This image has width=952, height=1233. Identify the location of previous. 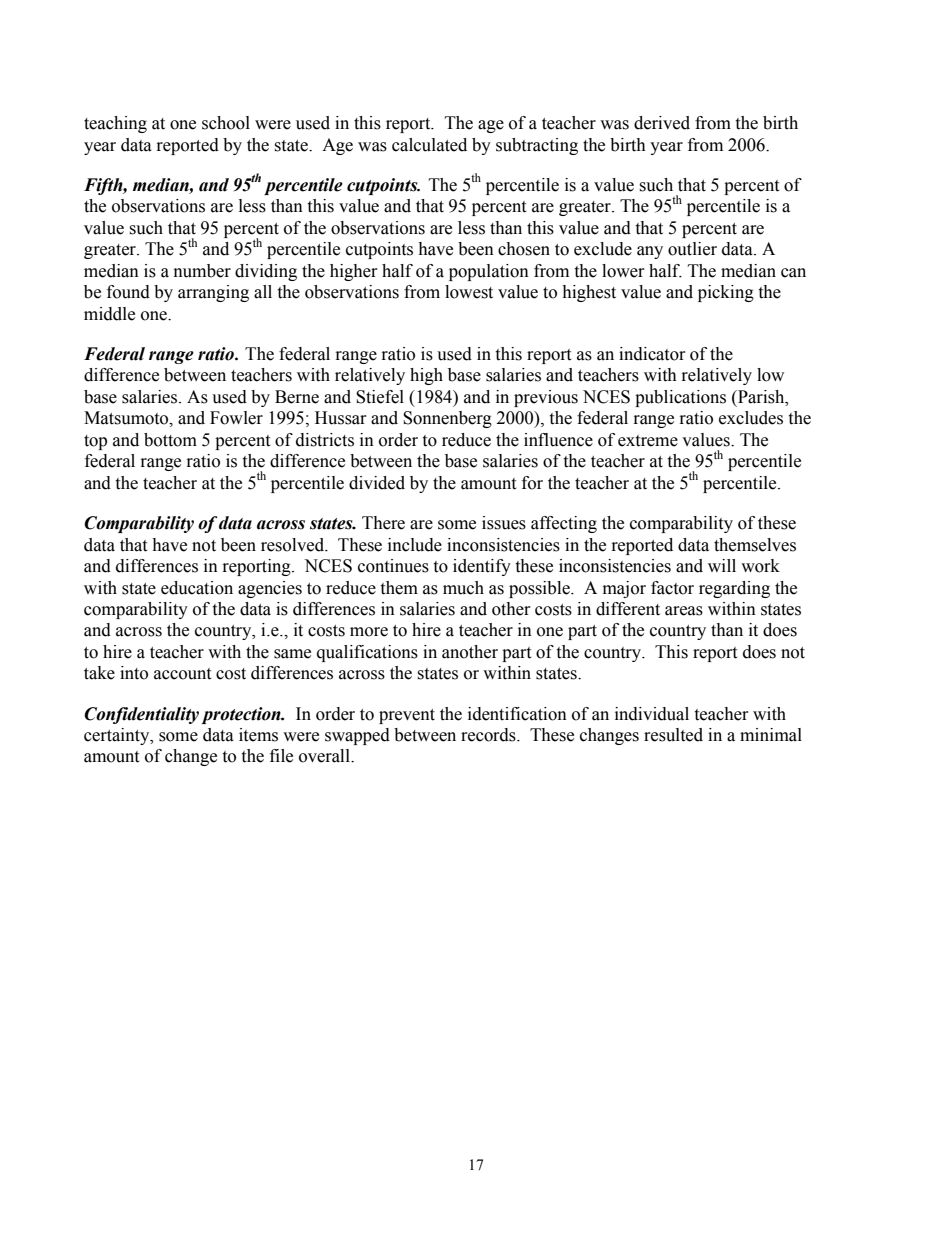
(546, 398).
